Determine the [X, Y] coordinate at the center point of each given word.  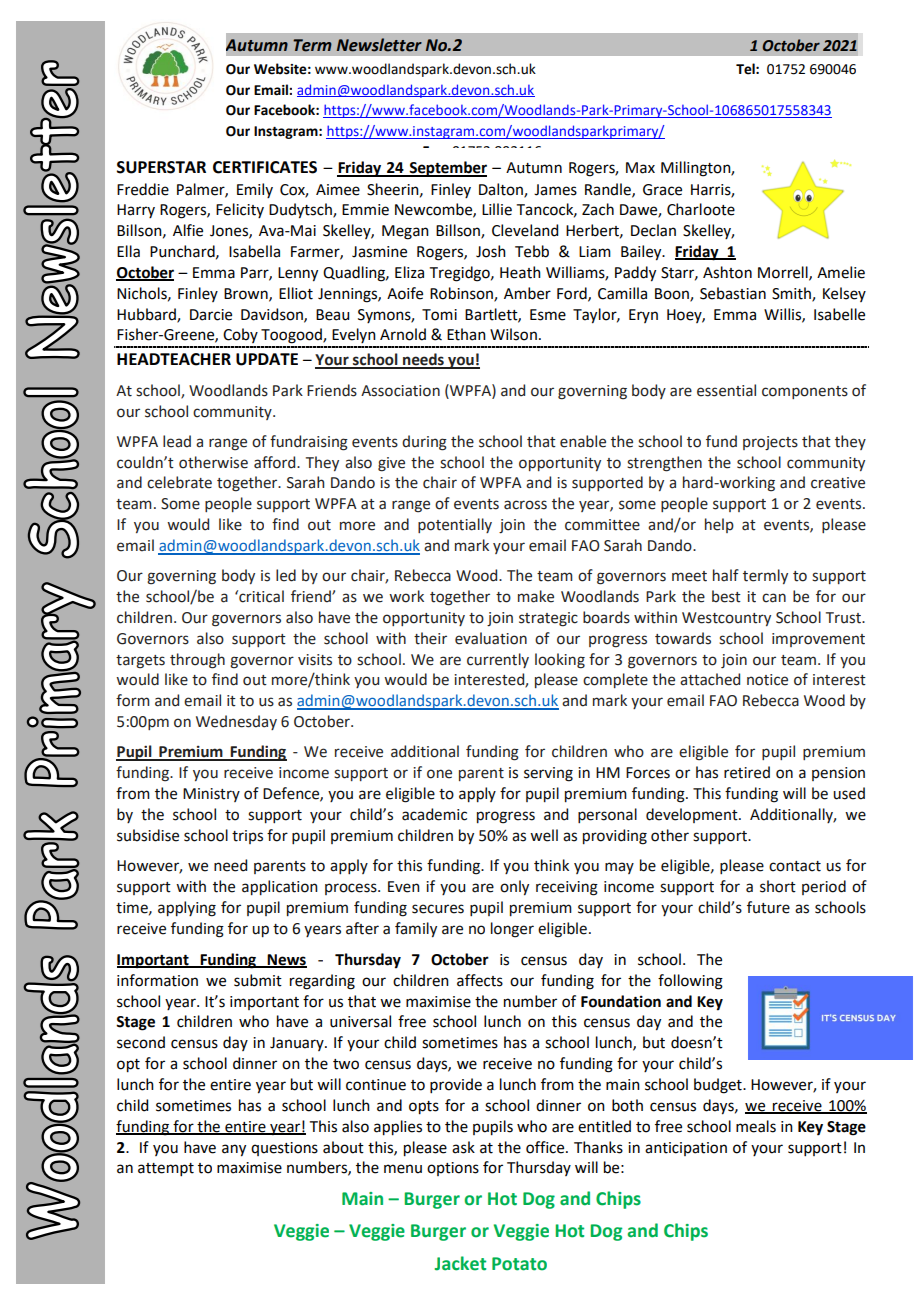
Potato [519, 1264]
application [280, 887]
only [514, 888]
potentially [455, 525]
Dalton [502, 190]
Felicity [240, 210]
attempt [166, 1169]
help [719, 525]
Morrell [784, 273]
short [778, 886]
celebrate [179, 482]
